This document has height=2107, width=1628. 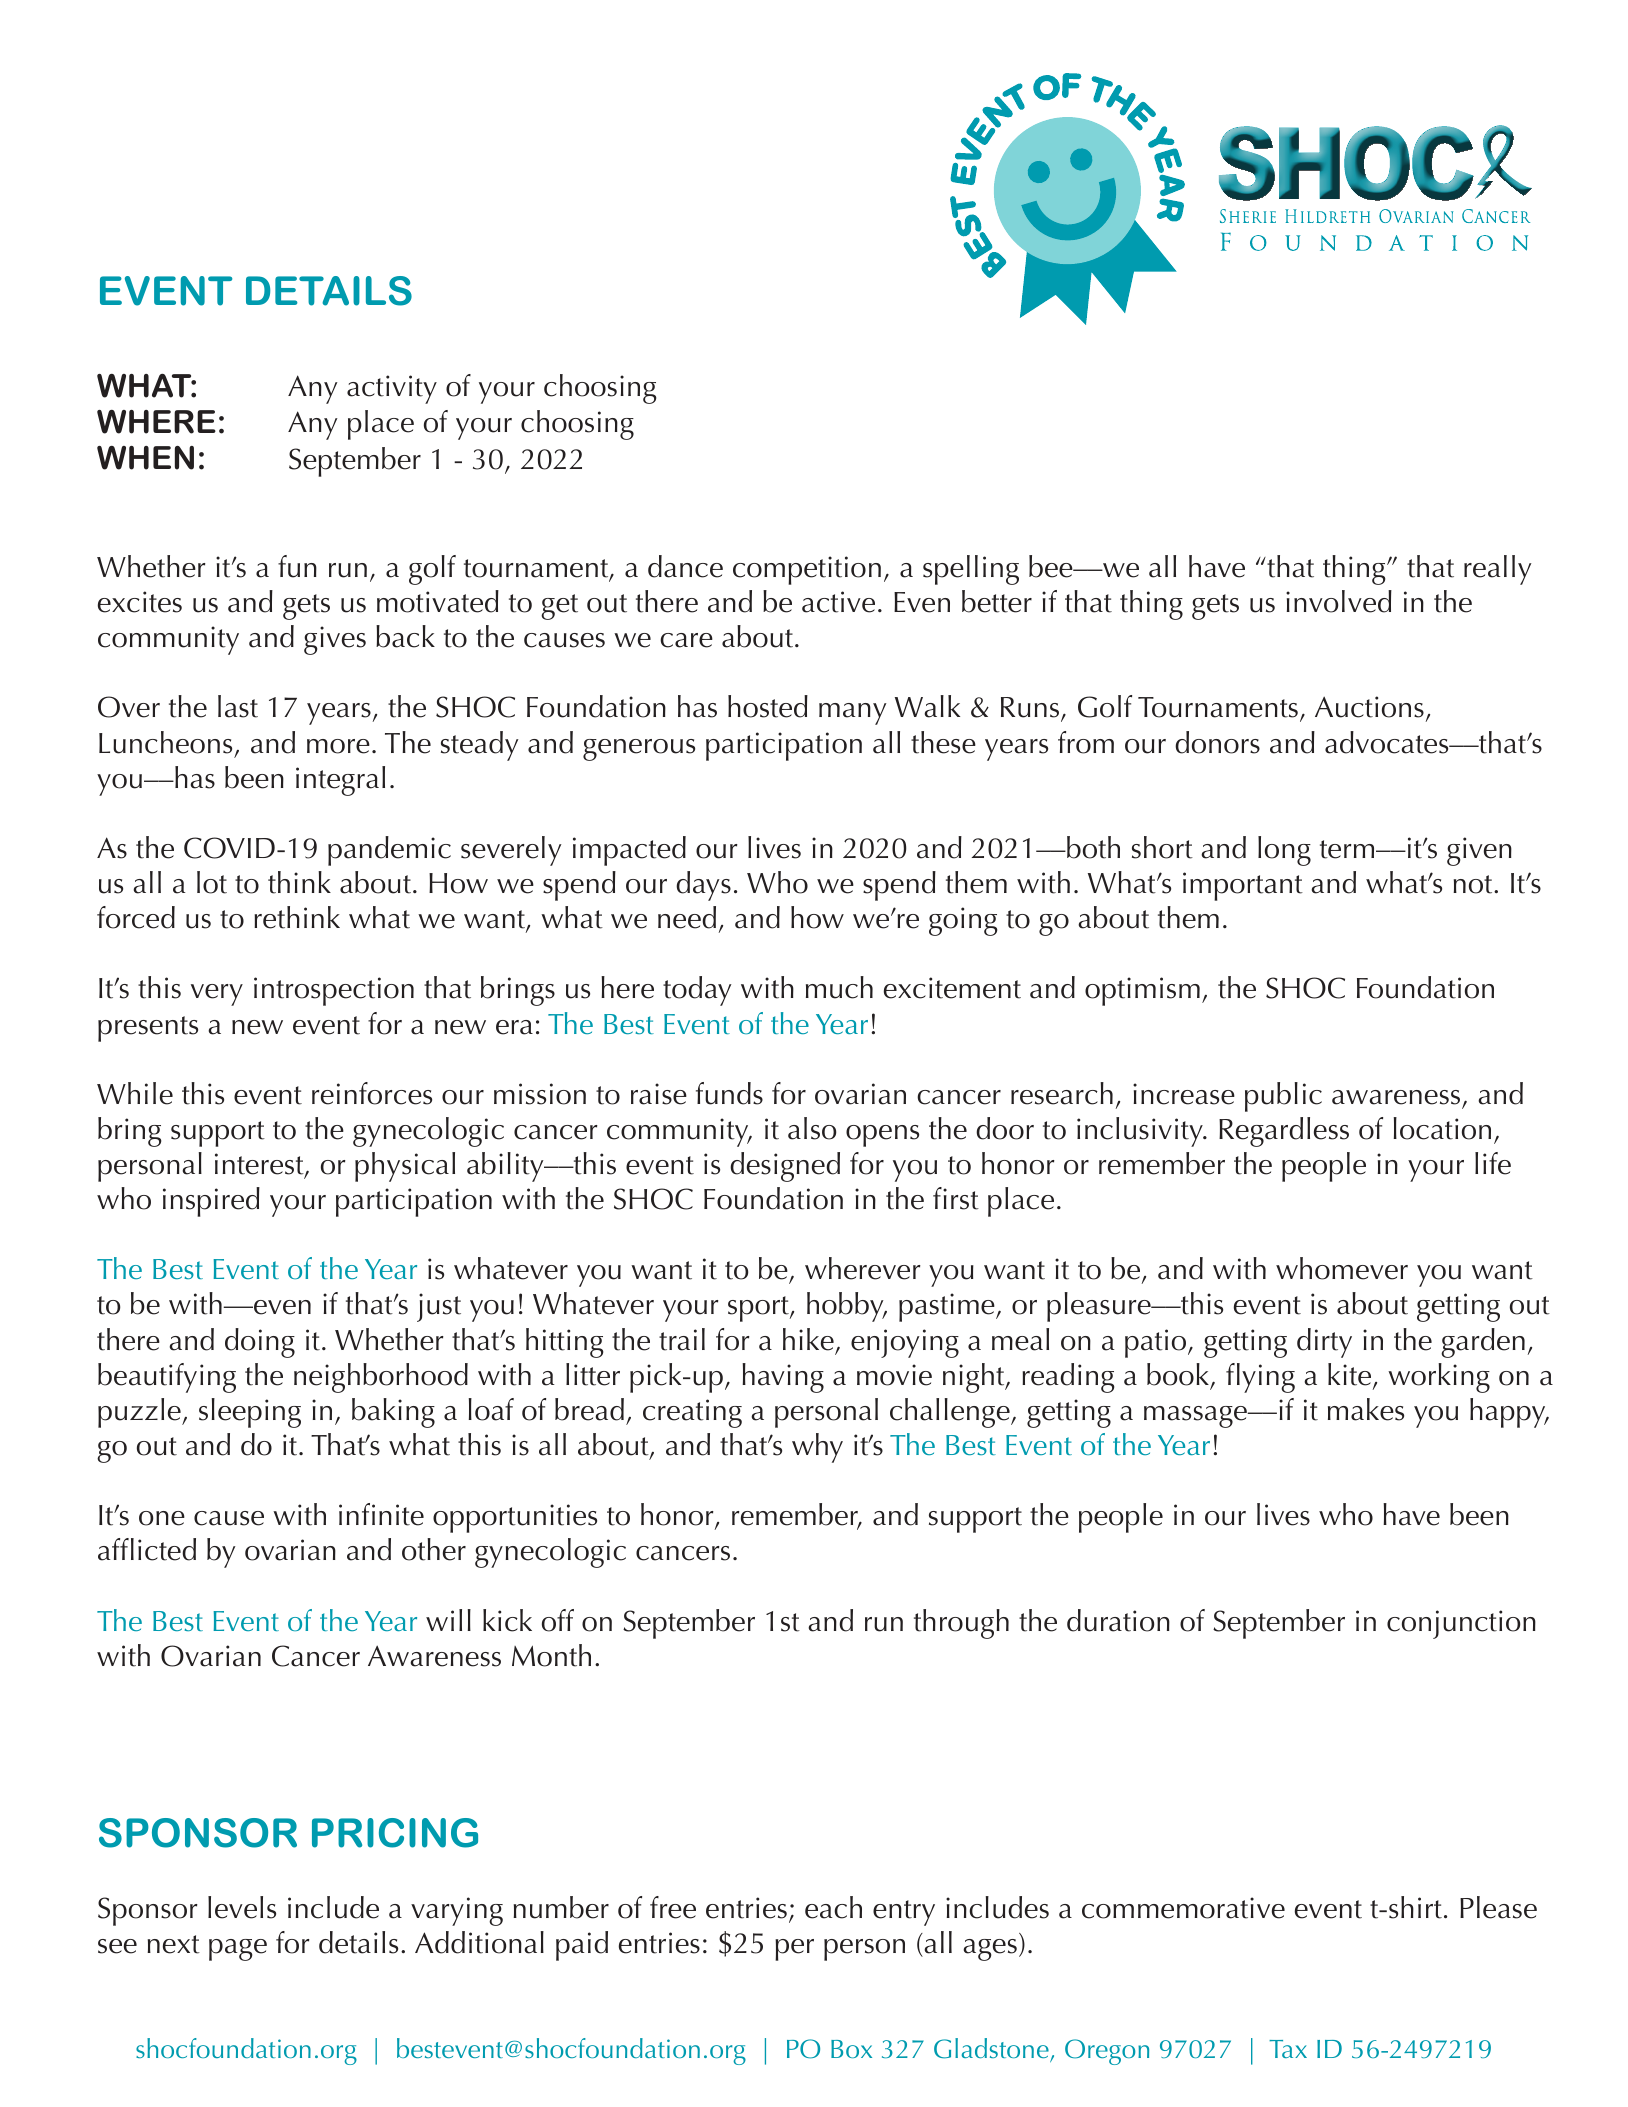 I want to click on Tax, so click(x=1288, y=2049).
